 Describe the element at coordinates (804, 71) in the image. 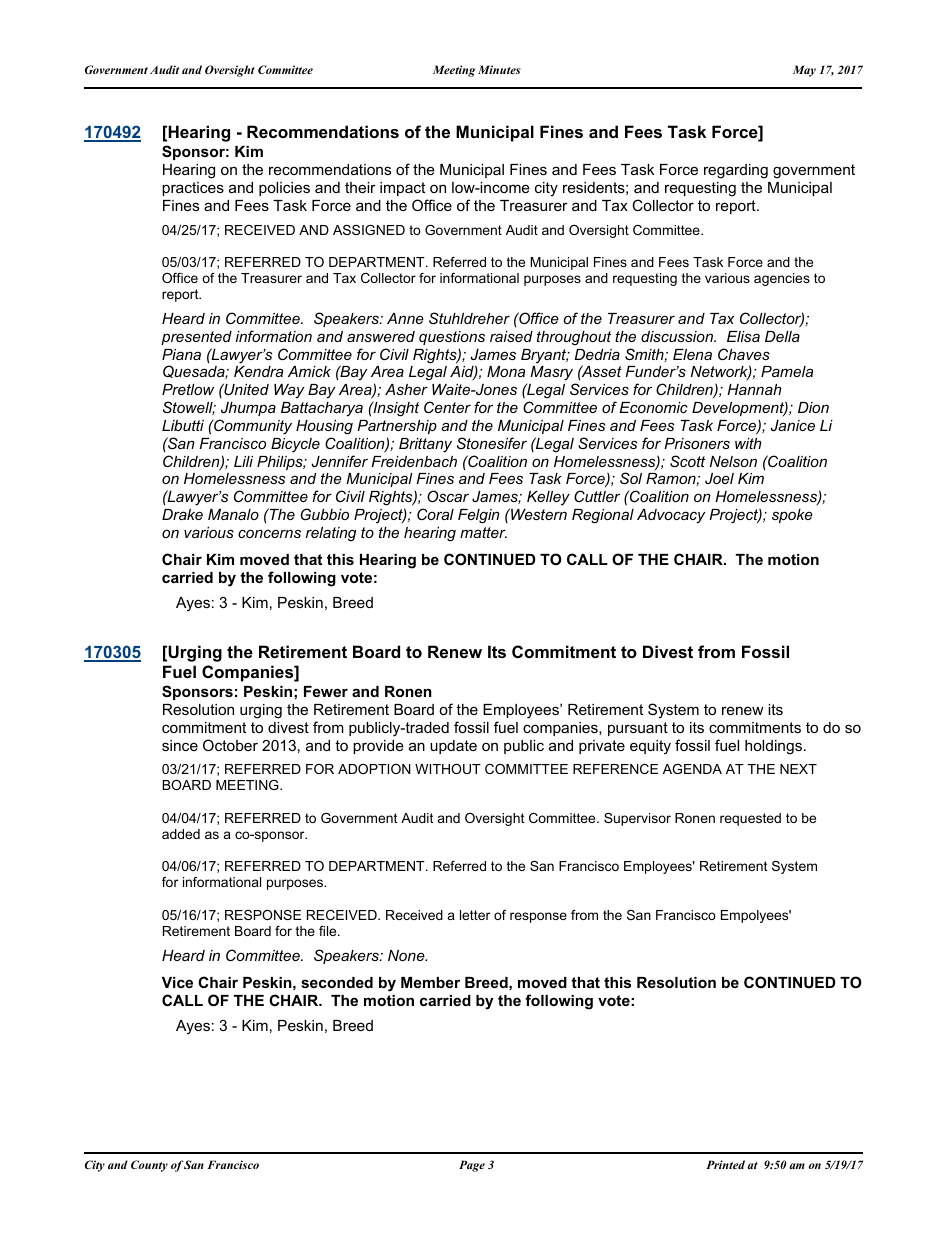

I see `May` at that location.
